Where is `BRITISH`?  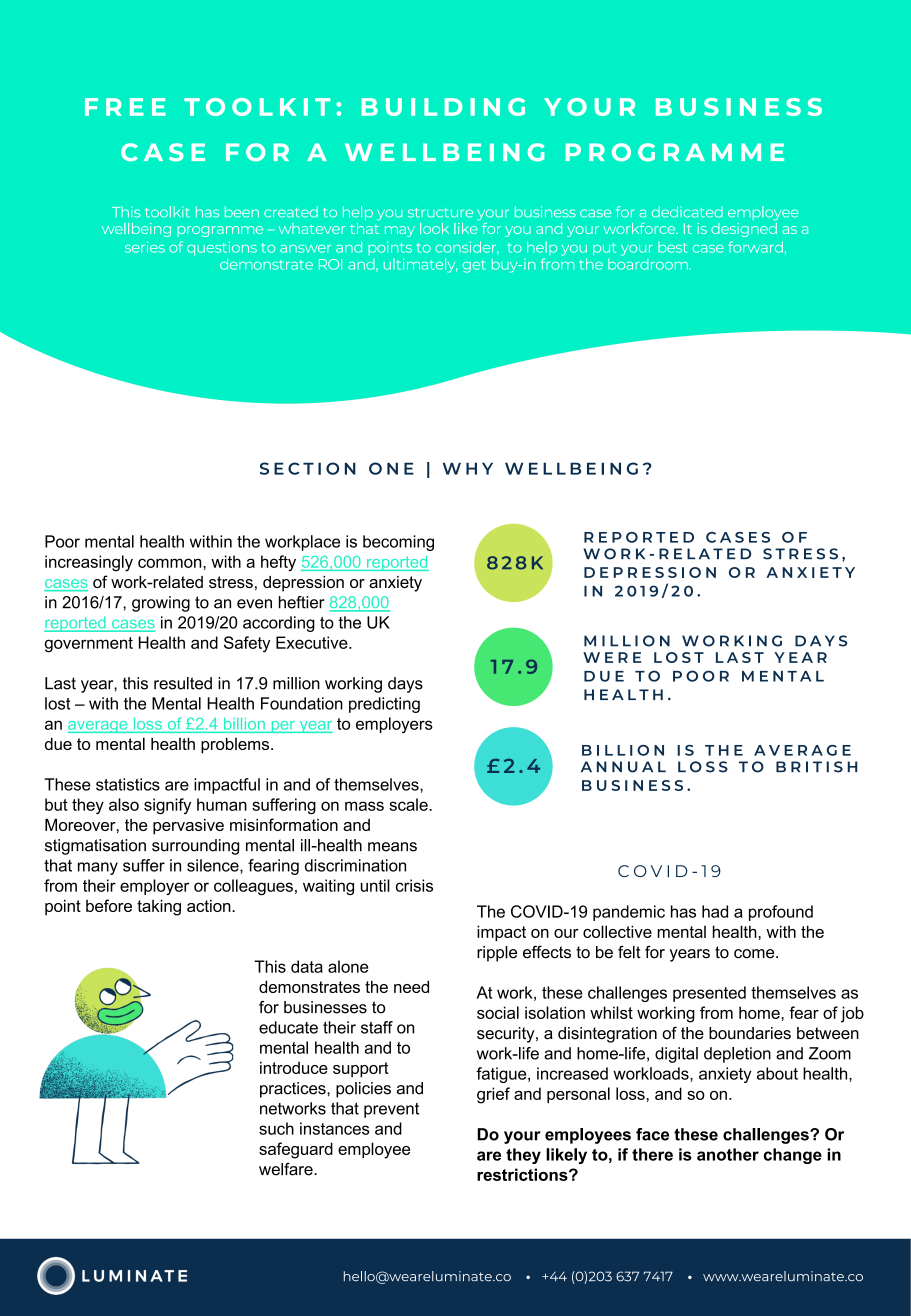
BRITISH is located at coordinates (816, 767).
